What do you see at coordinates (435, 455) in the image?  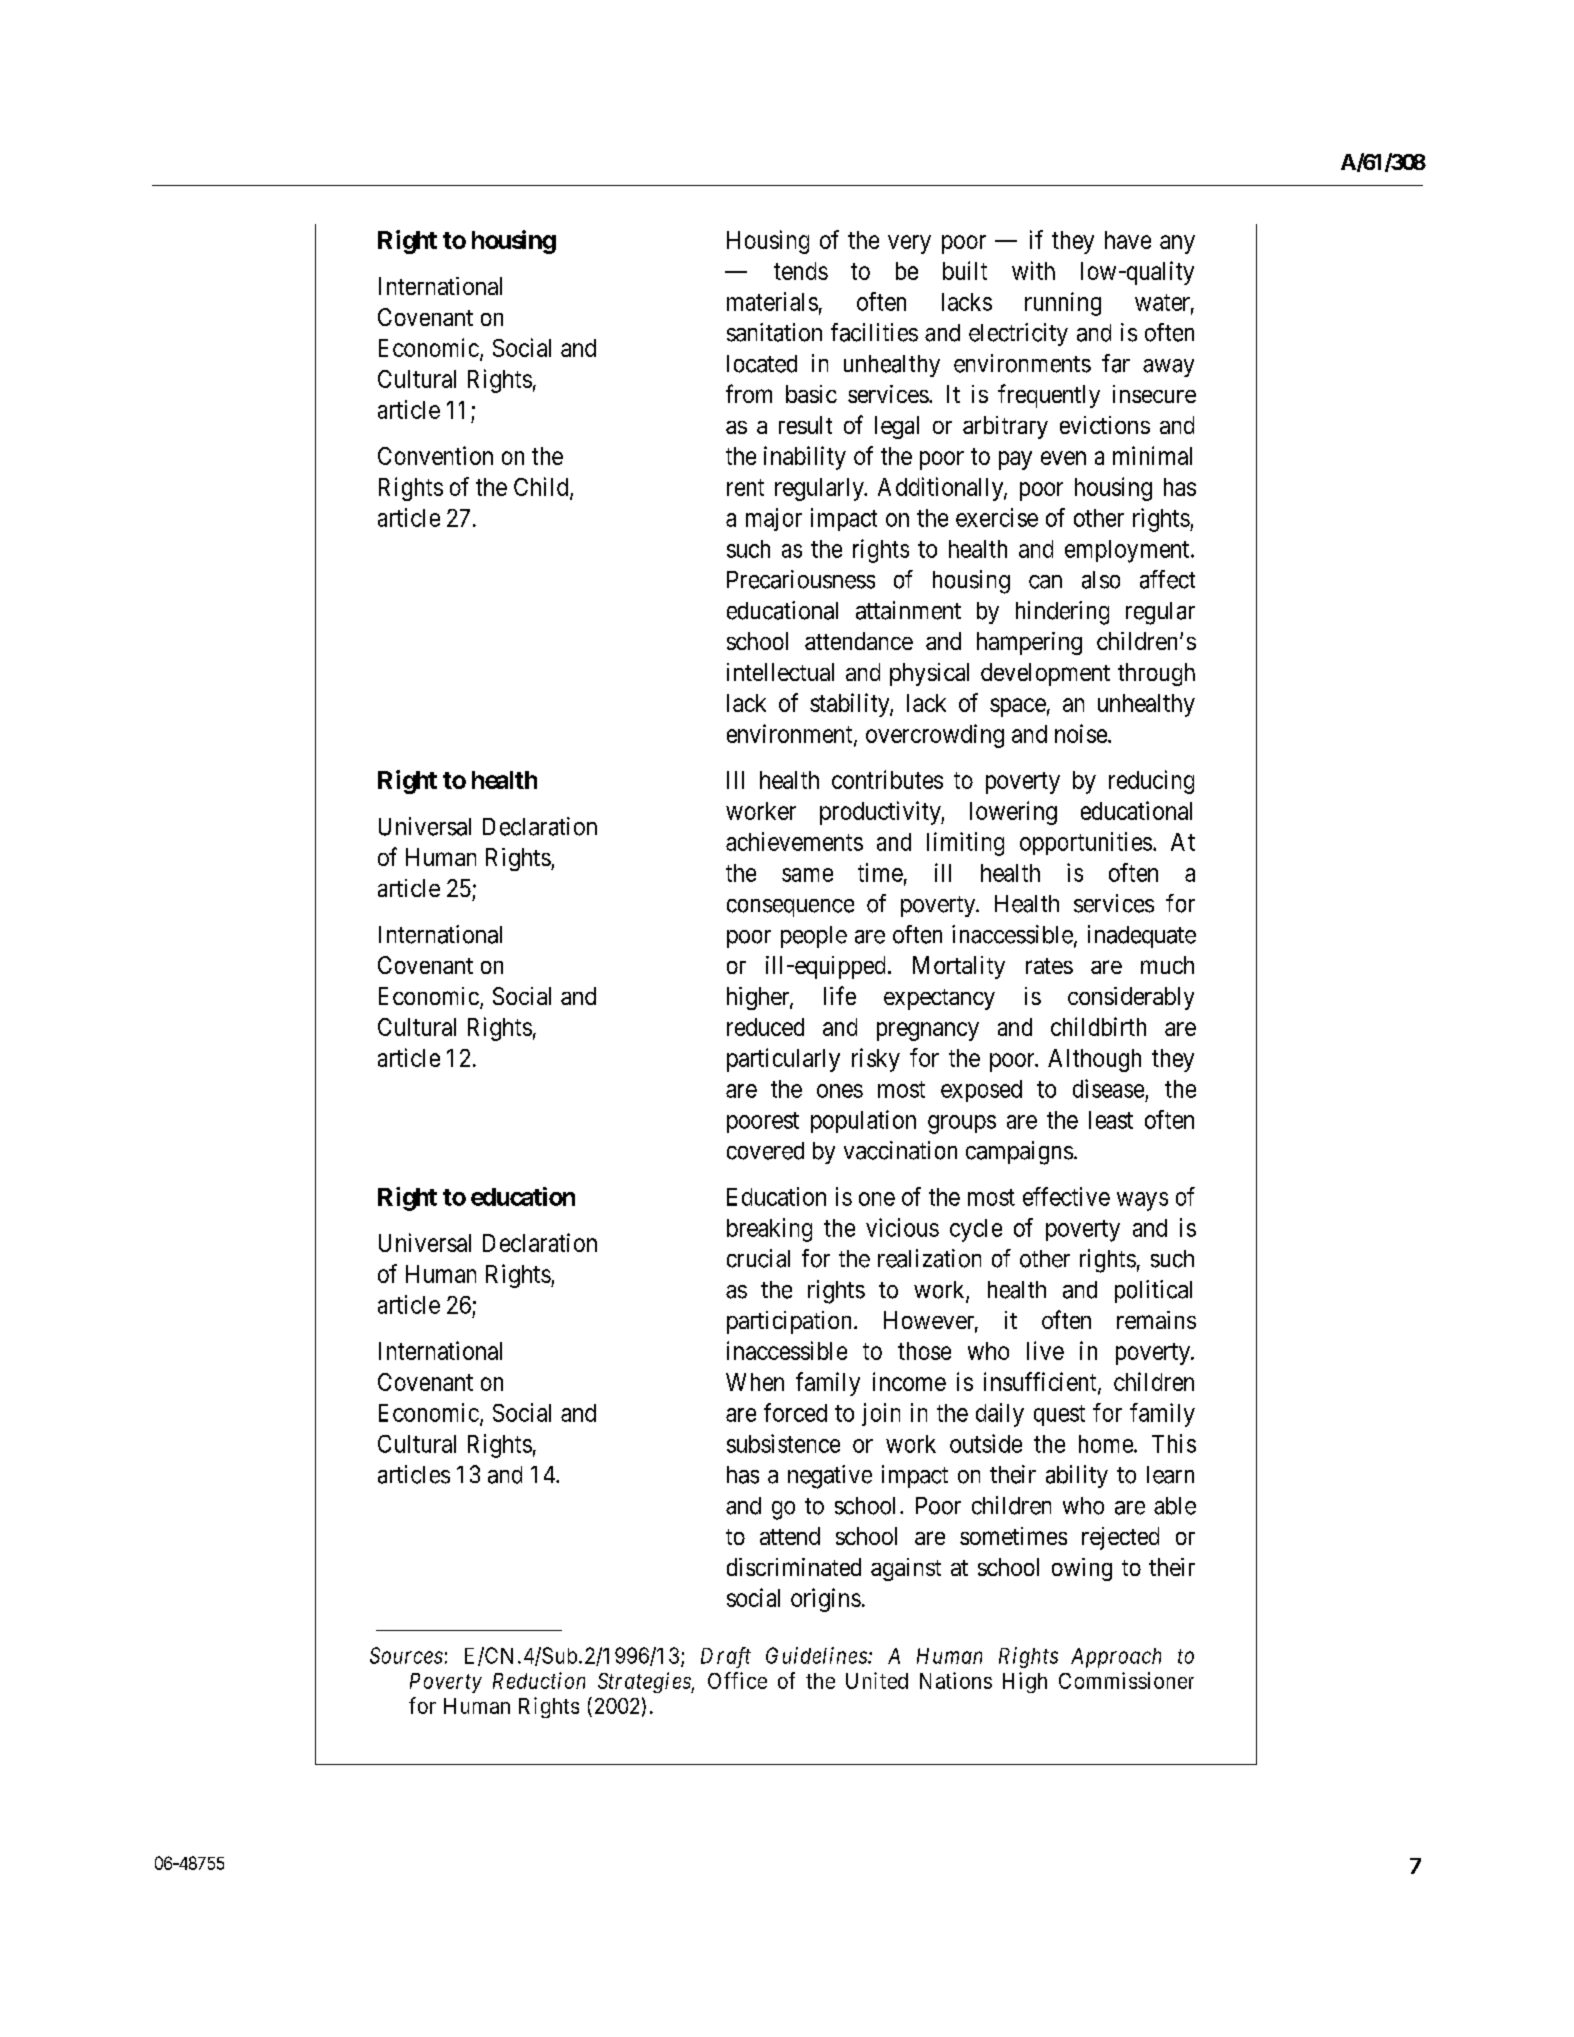 I see `Convention` at bounding box center [435, 455].
